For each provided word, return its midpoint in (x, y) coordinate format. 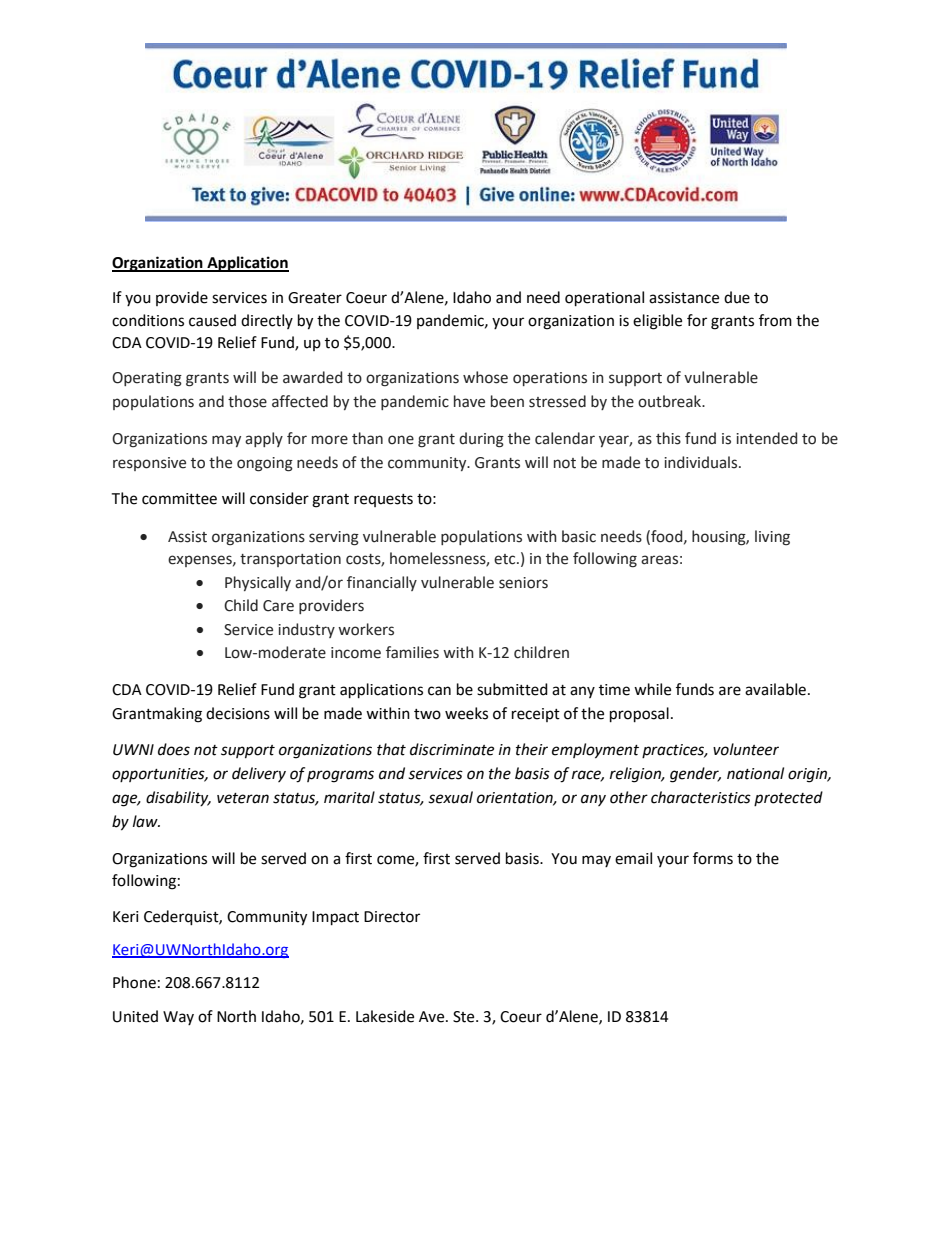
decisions (238, 713)
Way (178, 1018)
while (652, 689)
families (412, 652)
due (737, 297)
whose (485, 377)
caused (212, 320)
